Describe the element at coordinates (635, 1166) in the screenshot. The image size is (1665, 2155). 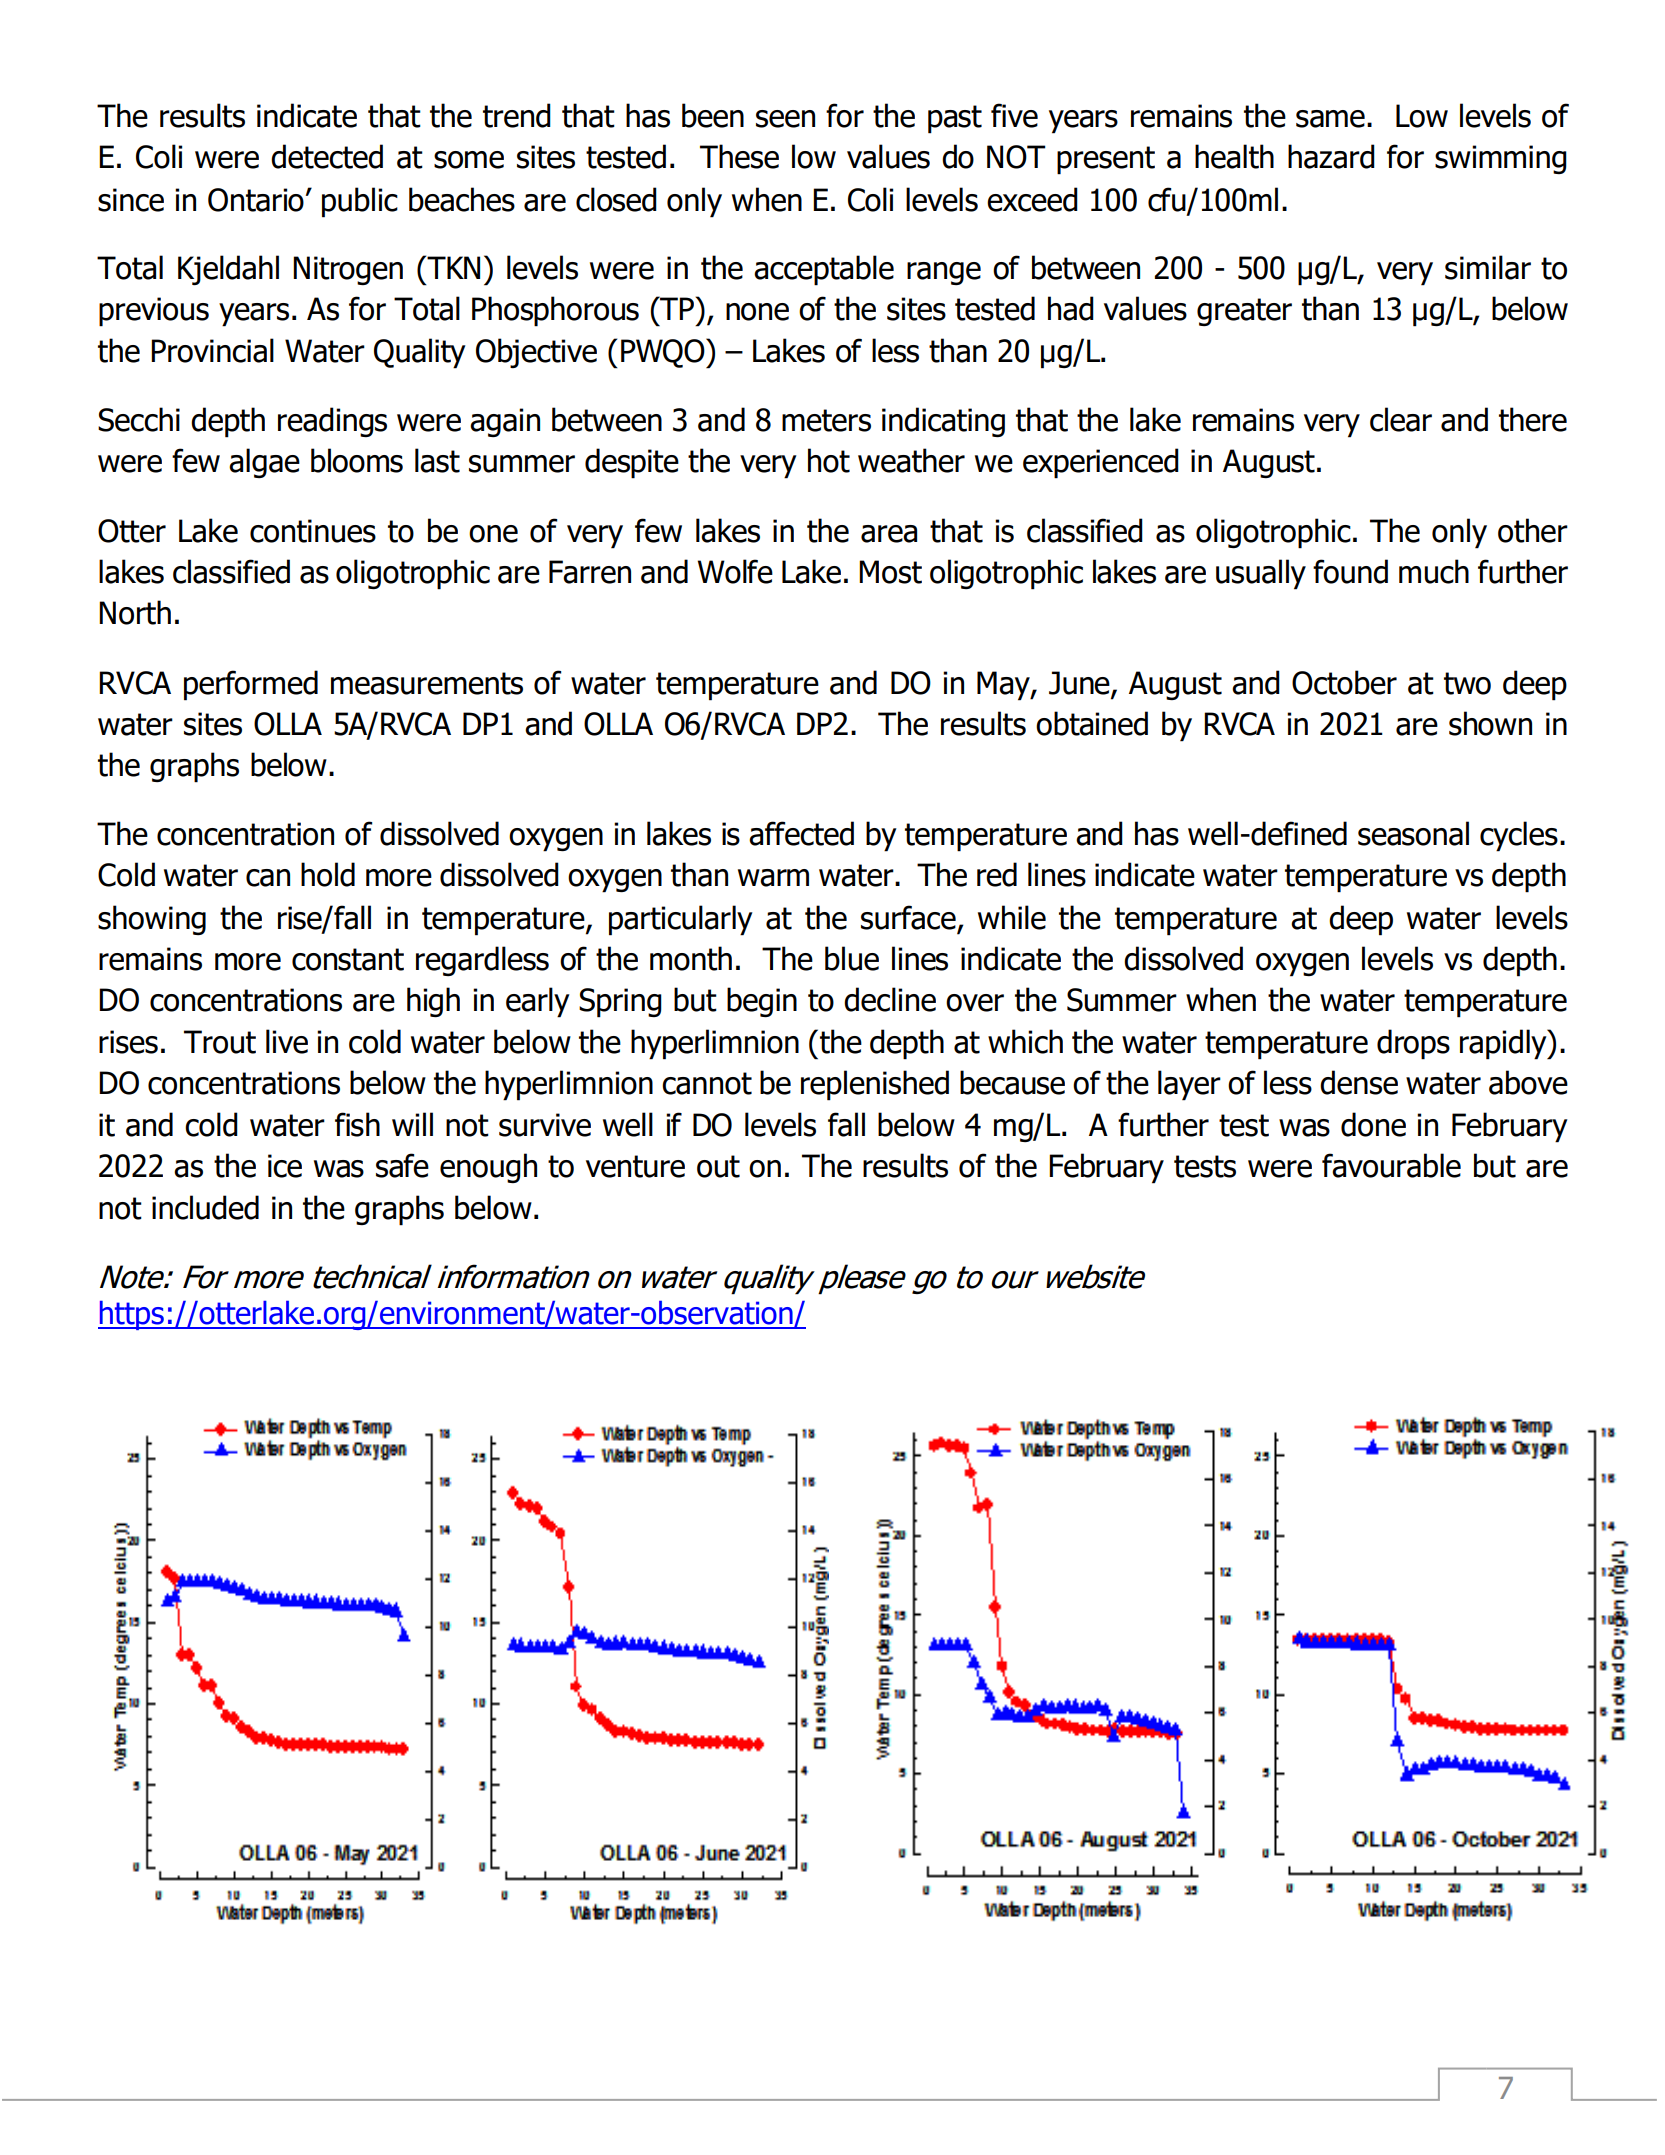
I see `venture` at that location.
